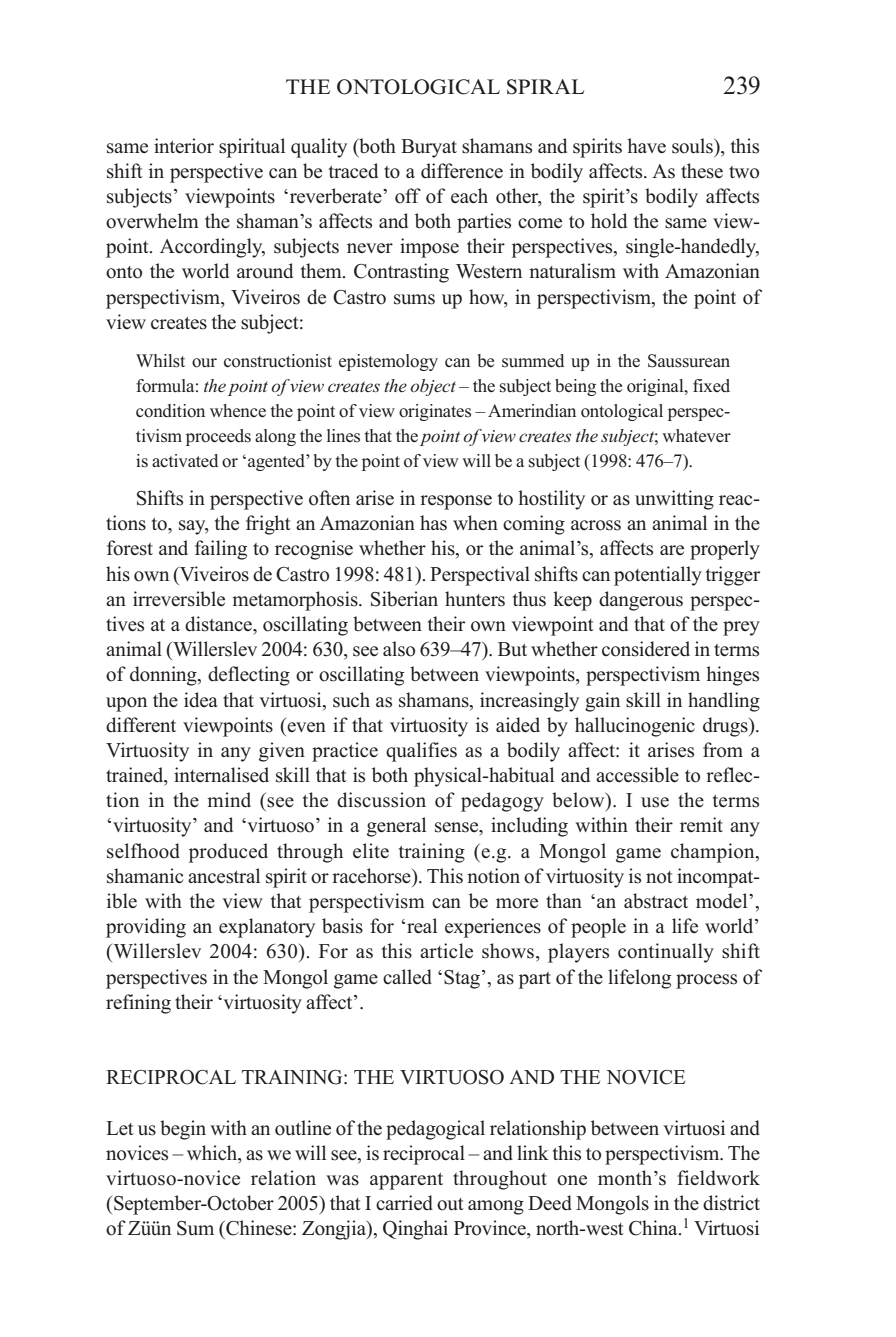 The width and height of the page is (896, 1337). What do you see at coordinates (183, 1130) in the page?
I see `begin` at bounding box center [183, 1130].
